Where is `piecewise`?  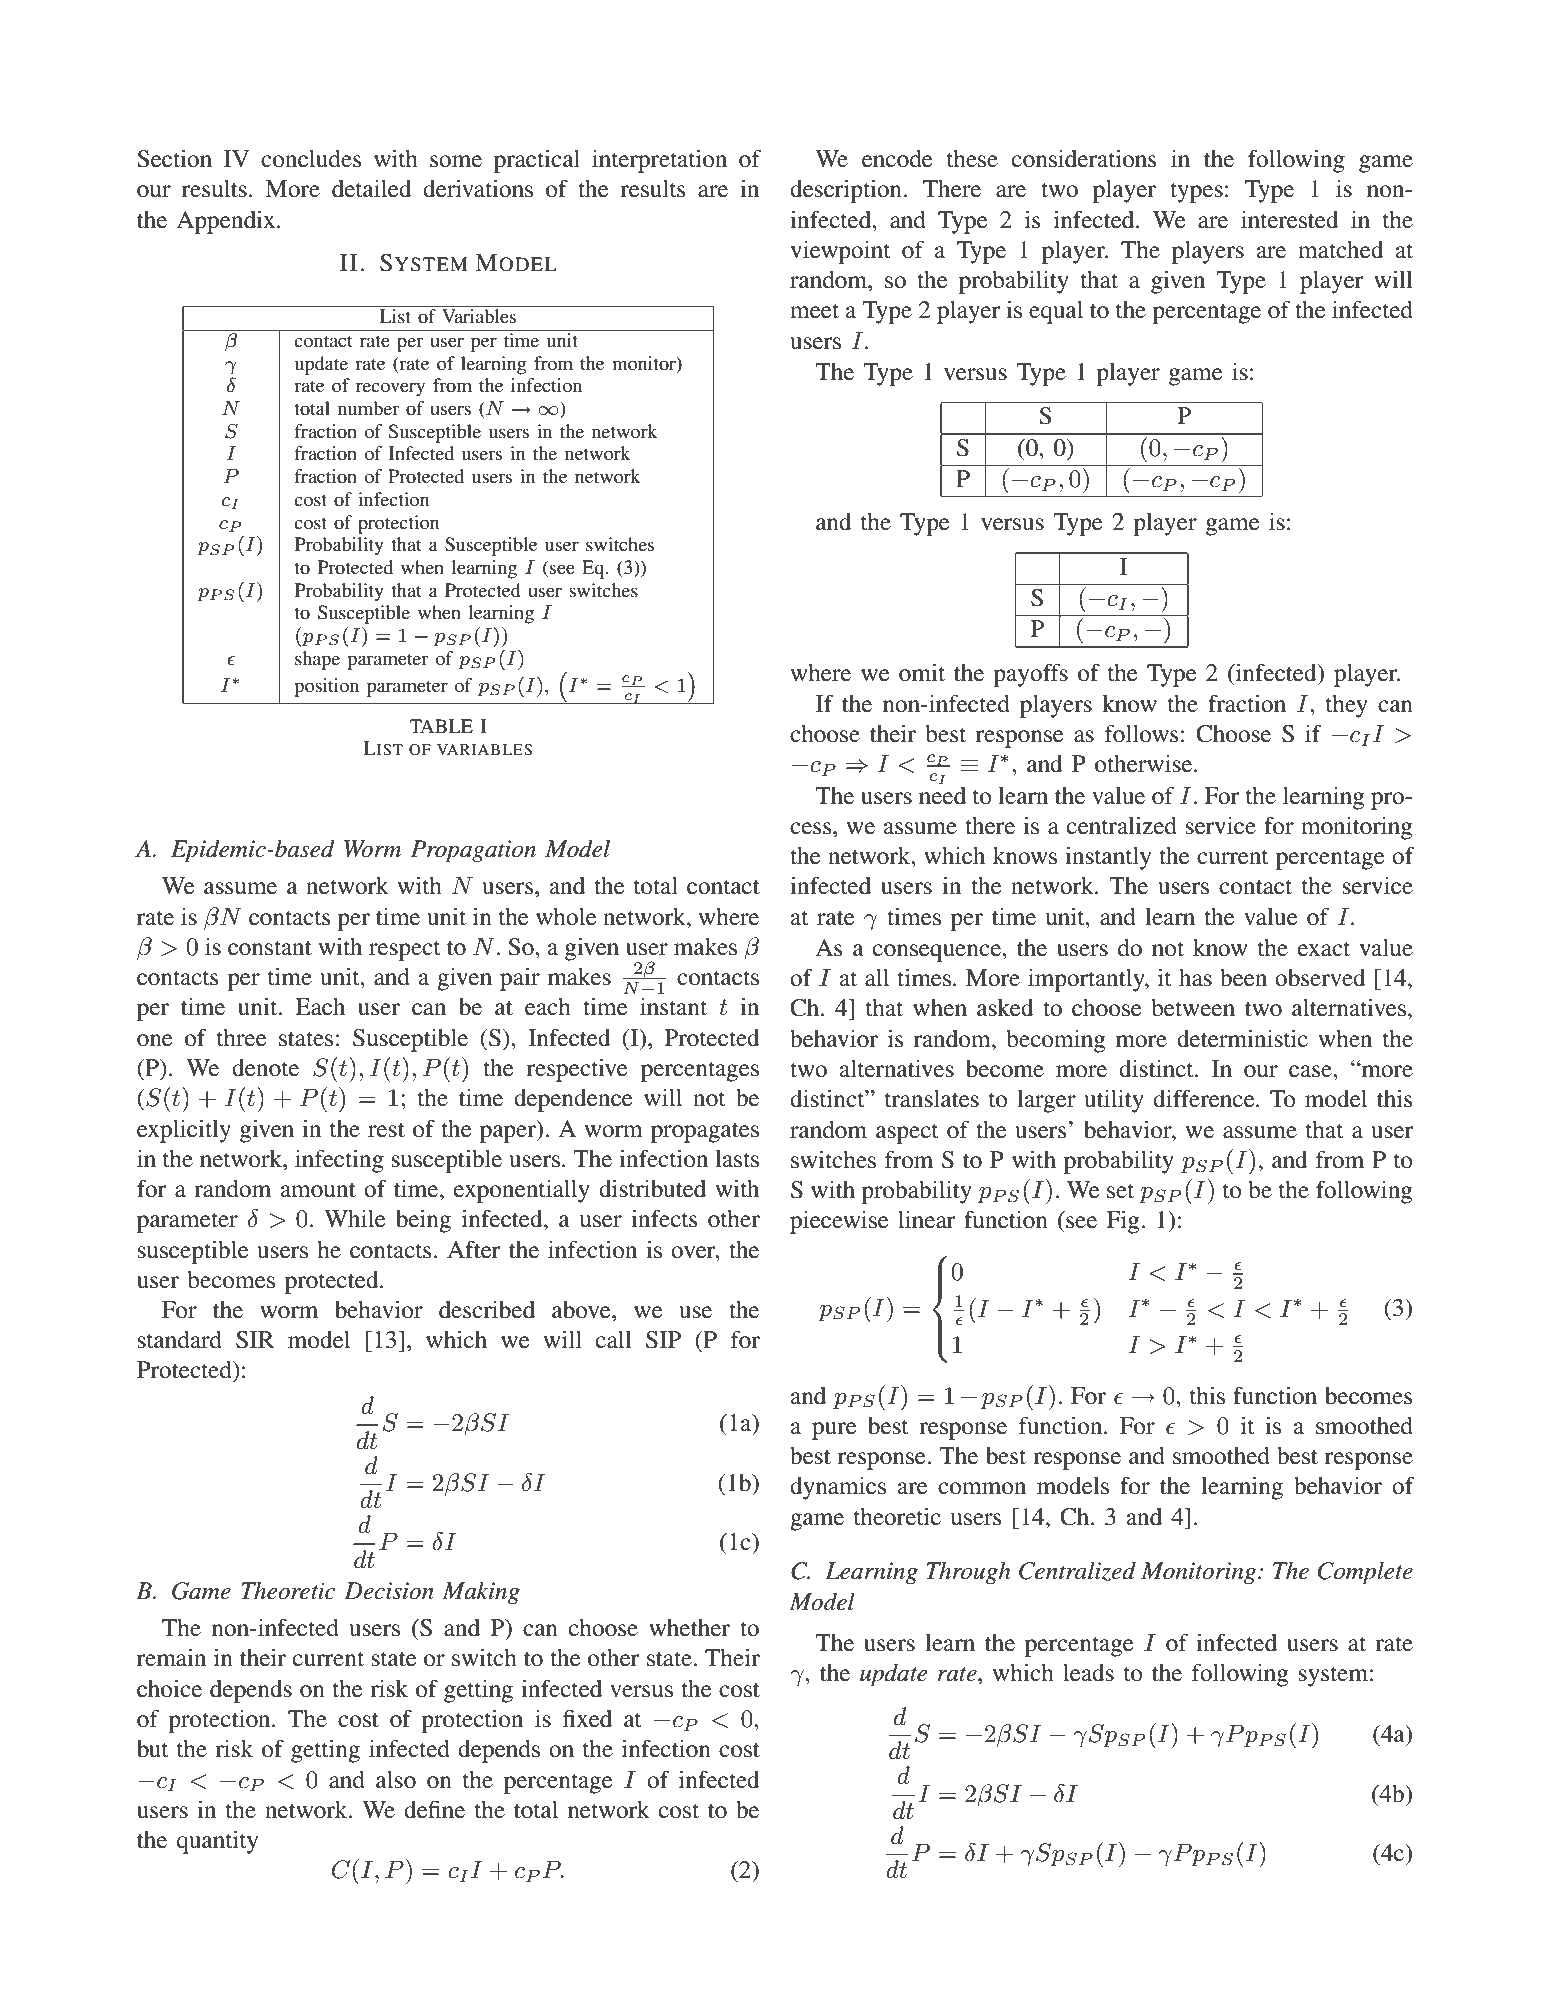
piecewise is located at coordinates (839, 1222).
